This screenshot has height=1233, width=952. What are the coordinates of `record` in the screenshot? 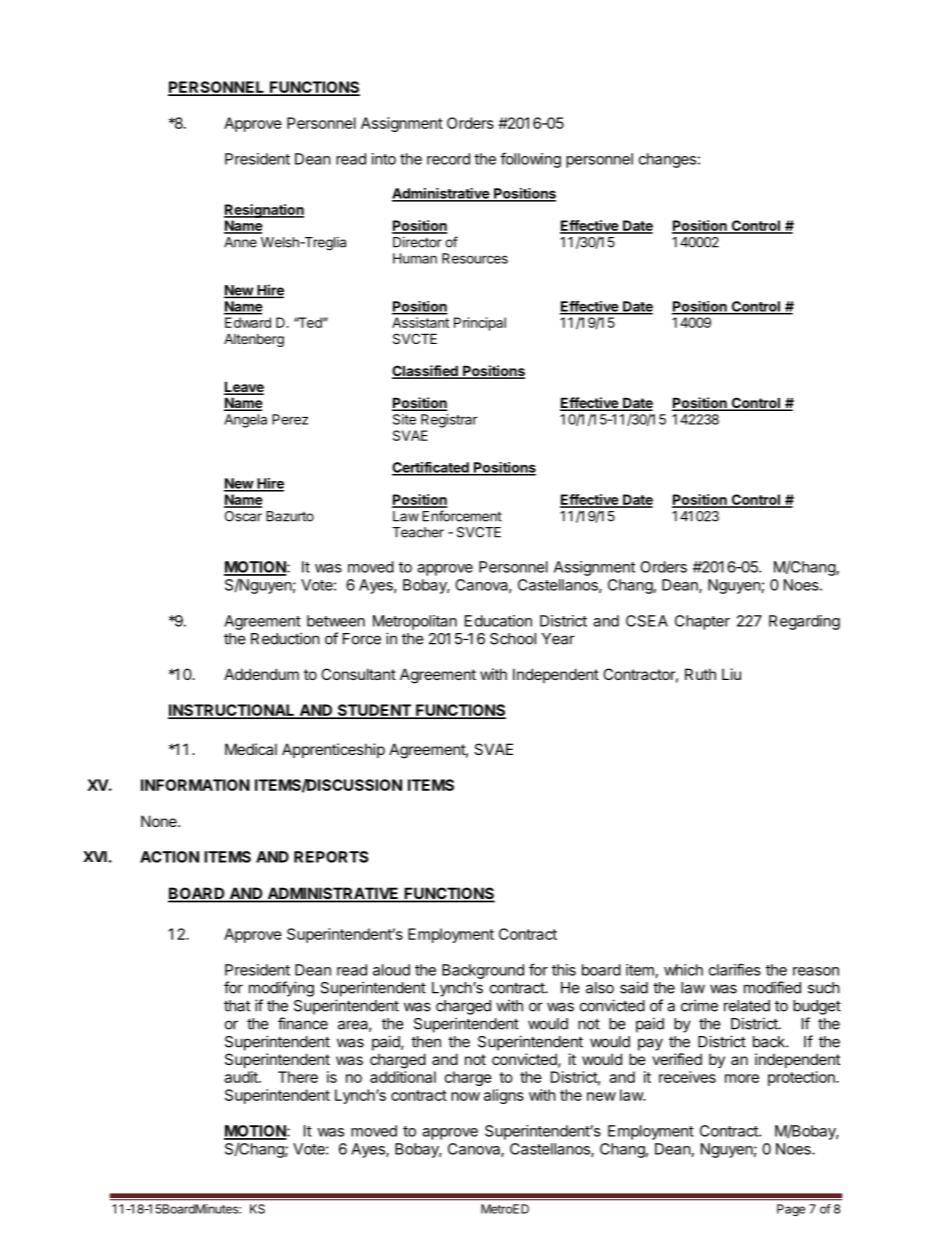 It's located at (448, 159).
